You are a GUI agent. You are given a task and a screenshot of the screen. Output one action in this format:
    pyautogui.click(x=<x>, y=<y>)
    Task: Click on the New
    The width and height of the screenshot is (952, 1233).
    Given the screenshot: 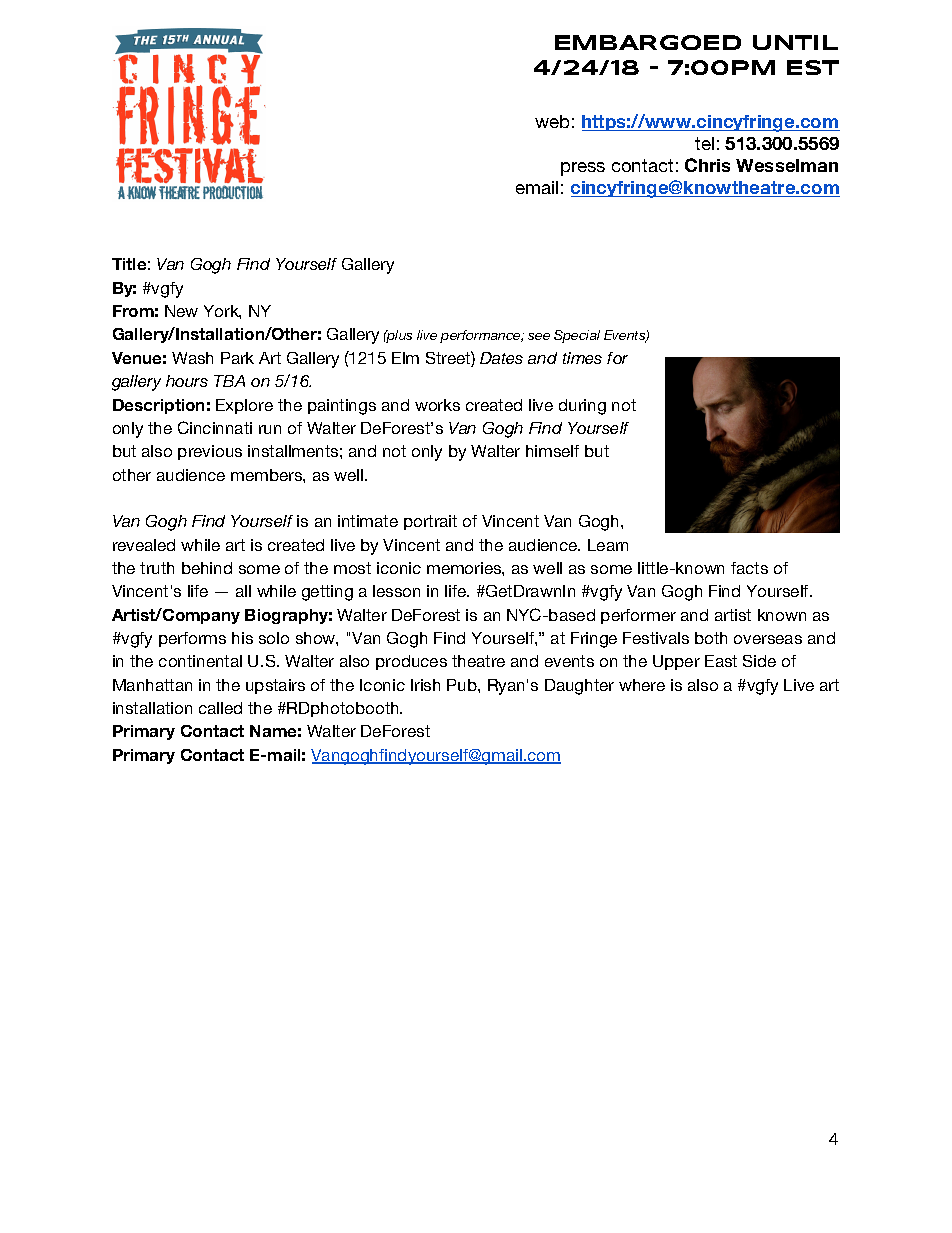 What is the action you would take?
    pyautogui.click(x=181, y=311)
